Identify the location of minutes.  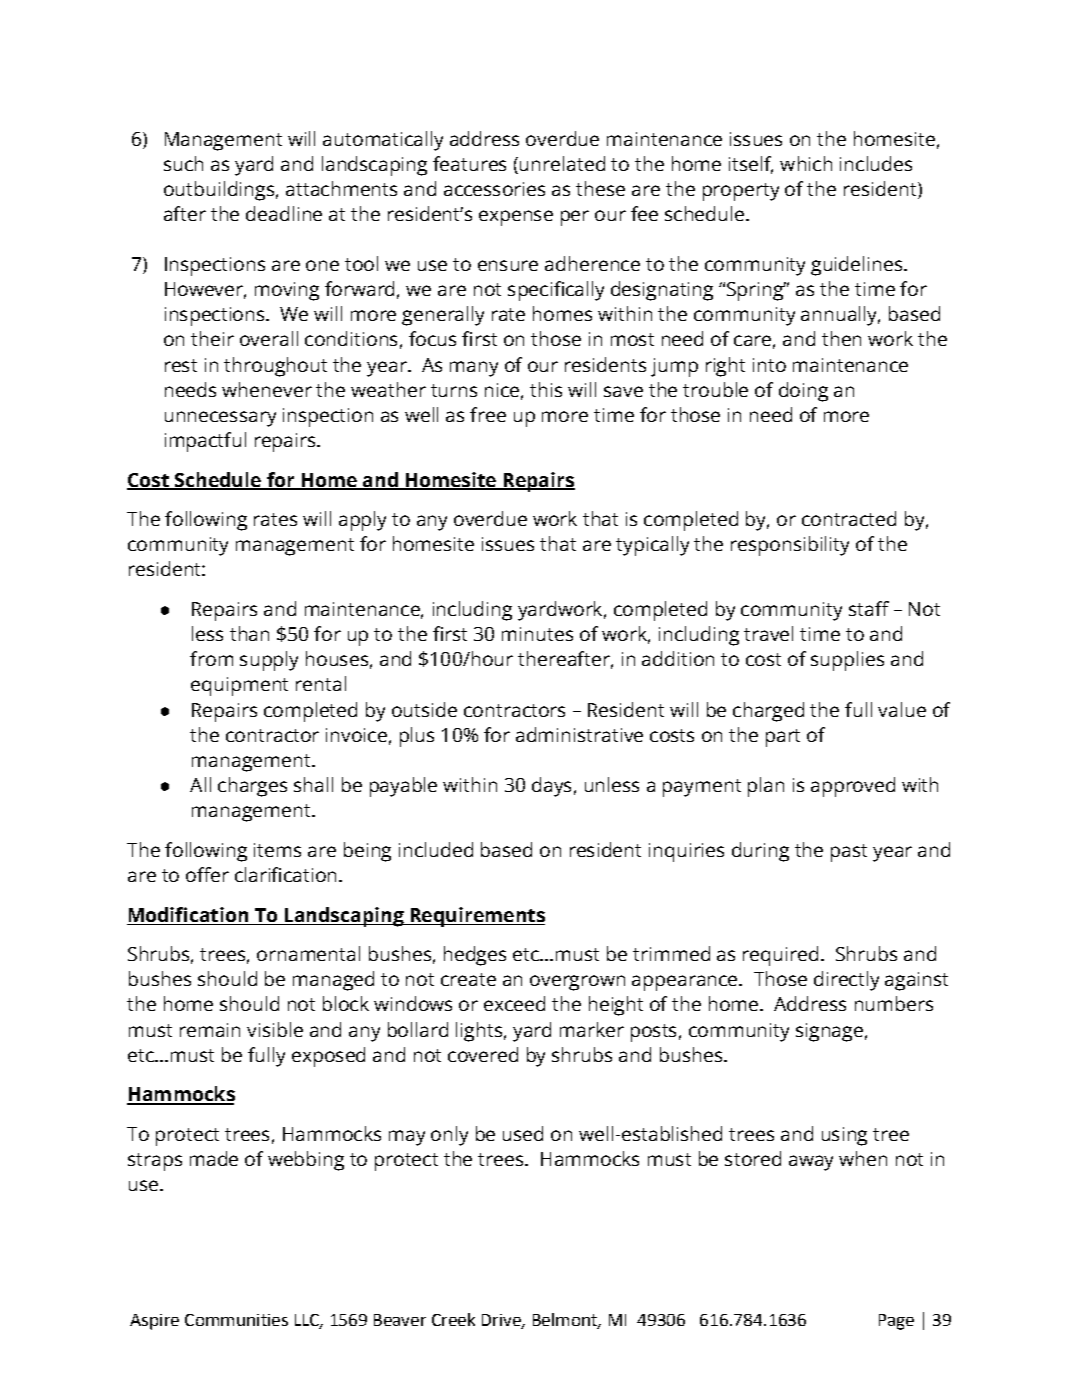
(537, 634).
